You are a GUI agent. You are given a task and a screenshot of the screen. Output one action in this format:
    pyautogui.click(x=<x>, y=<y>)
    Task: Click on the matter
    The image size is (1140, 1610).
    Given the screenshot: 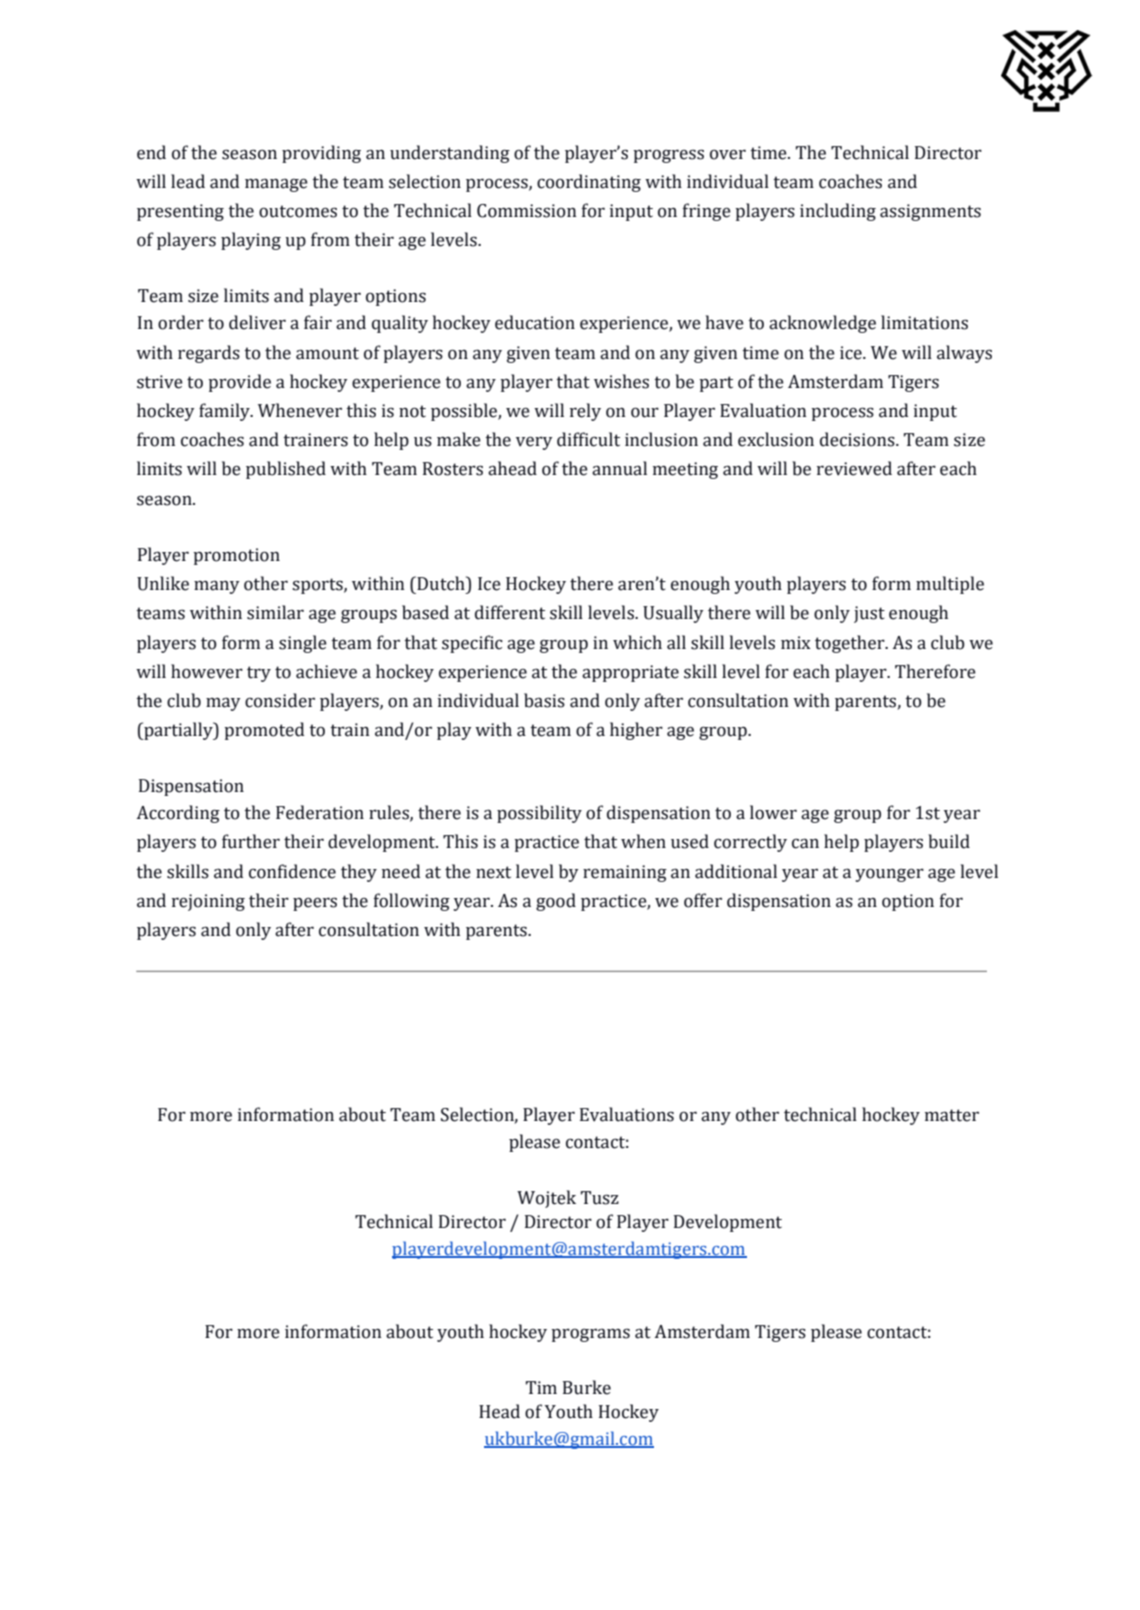 What is the action you would take?
    pyautogui.click(x=952, y=1115)
